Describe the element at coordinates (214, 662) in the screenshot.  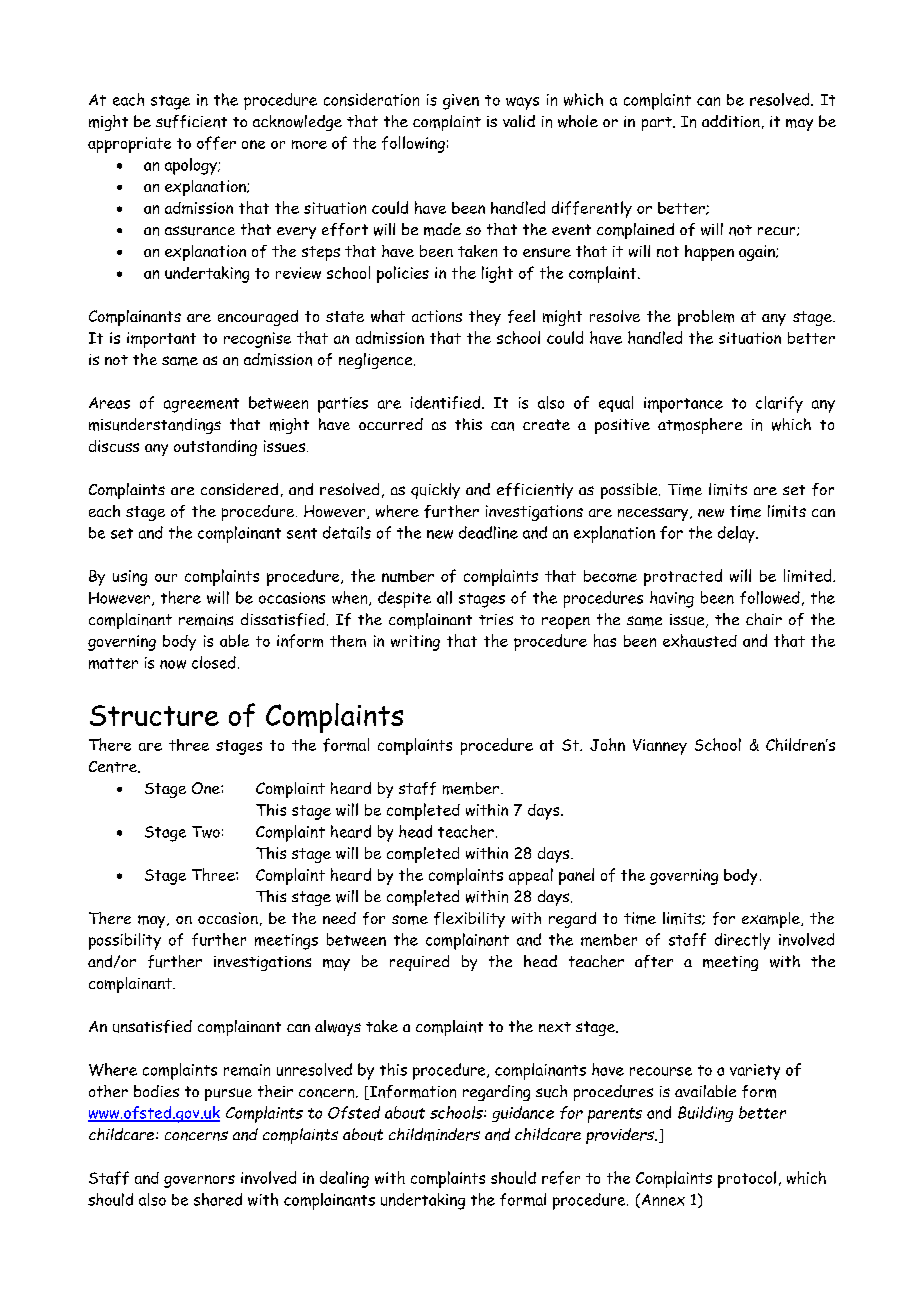
I see `closed` at that location.
